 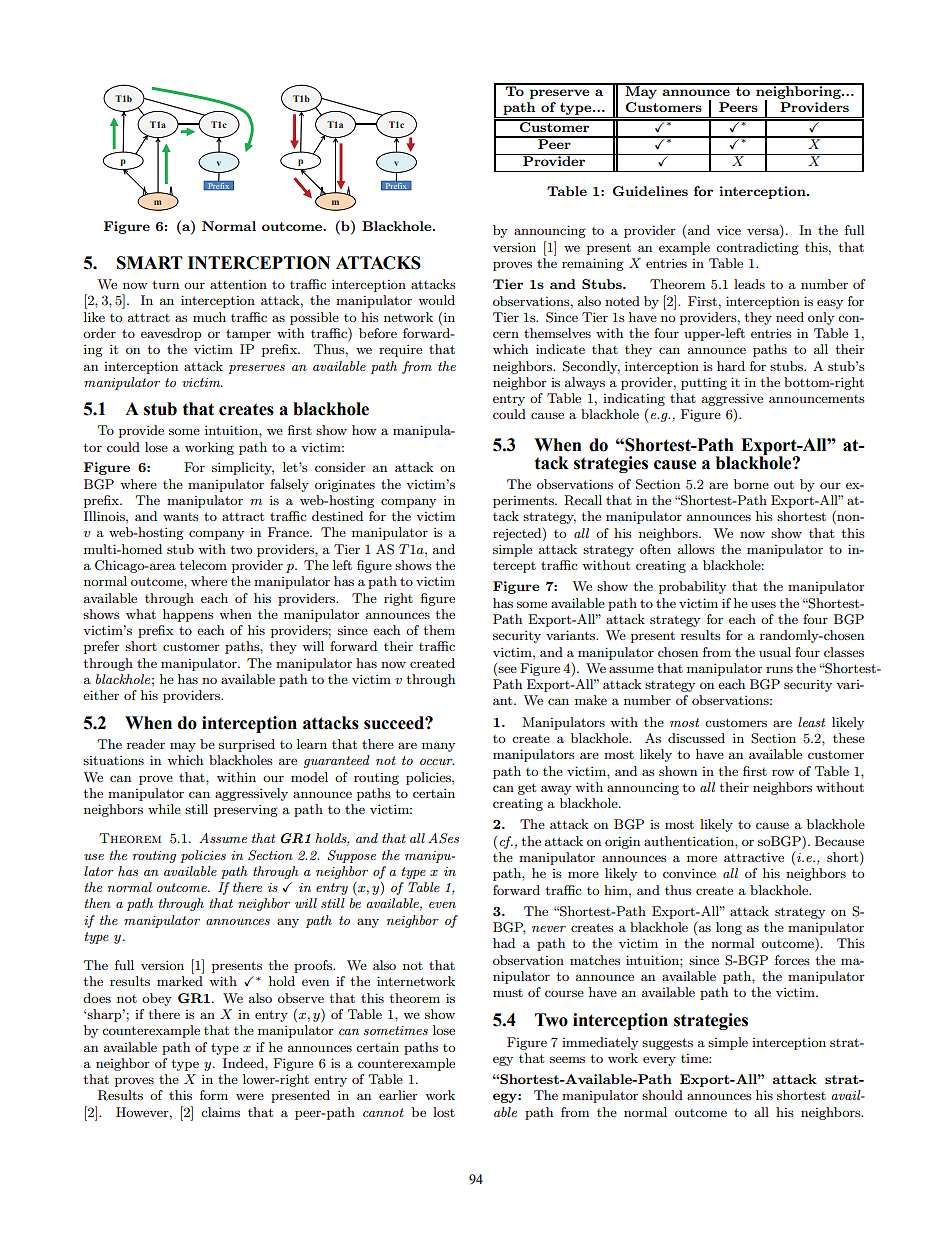 What do you see at coordinates (438, 747) in the page?
I see `many` at bounding box center [438, 747].
